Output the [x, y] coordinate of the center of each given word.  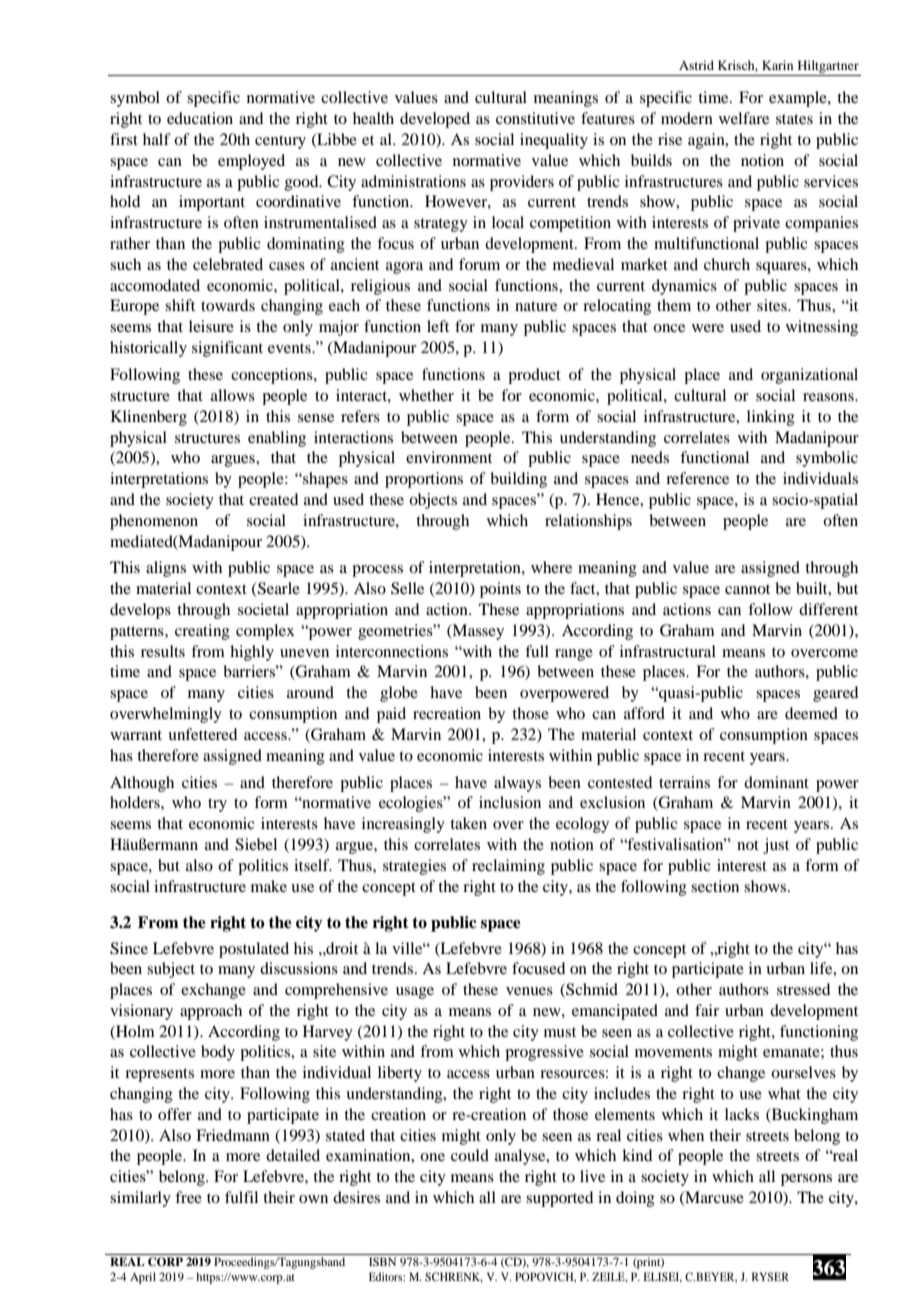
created [273, 499]
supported [559, 1199]
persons [806, 1180]
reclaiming [508, 867]
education [200, 118]
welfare [744, 118]
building [518, 480]
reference [697, 478]
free [188, 1197]
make [269, 886]
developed [435, 120]
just [776, 846]
